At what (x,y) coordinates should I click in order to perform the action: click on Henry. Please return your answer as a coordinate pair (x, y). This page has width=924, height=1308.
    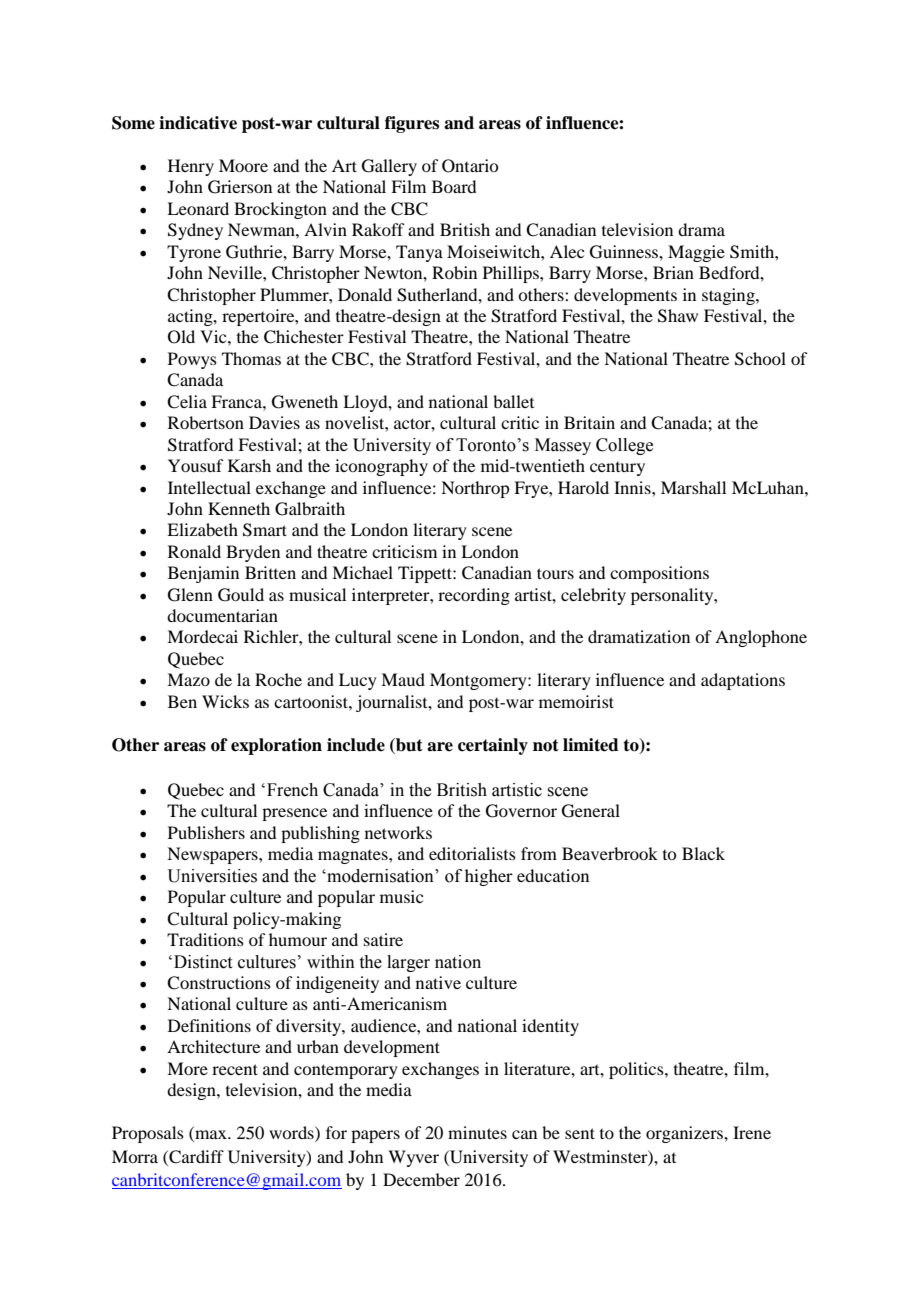
    Looking at the image, I should click on (191, 167).
